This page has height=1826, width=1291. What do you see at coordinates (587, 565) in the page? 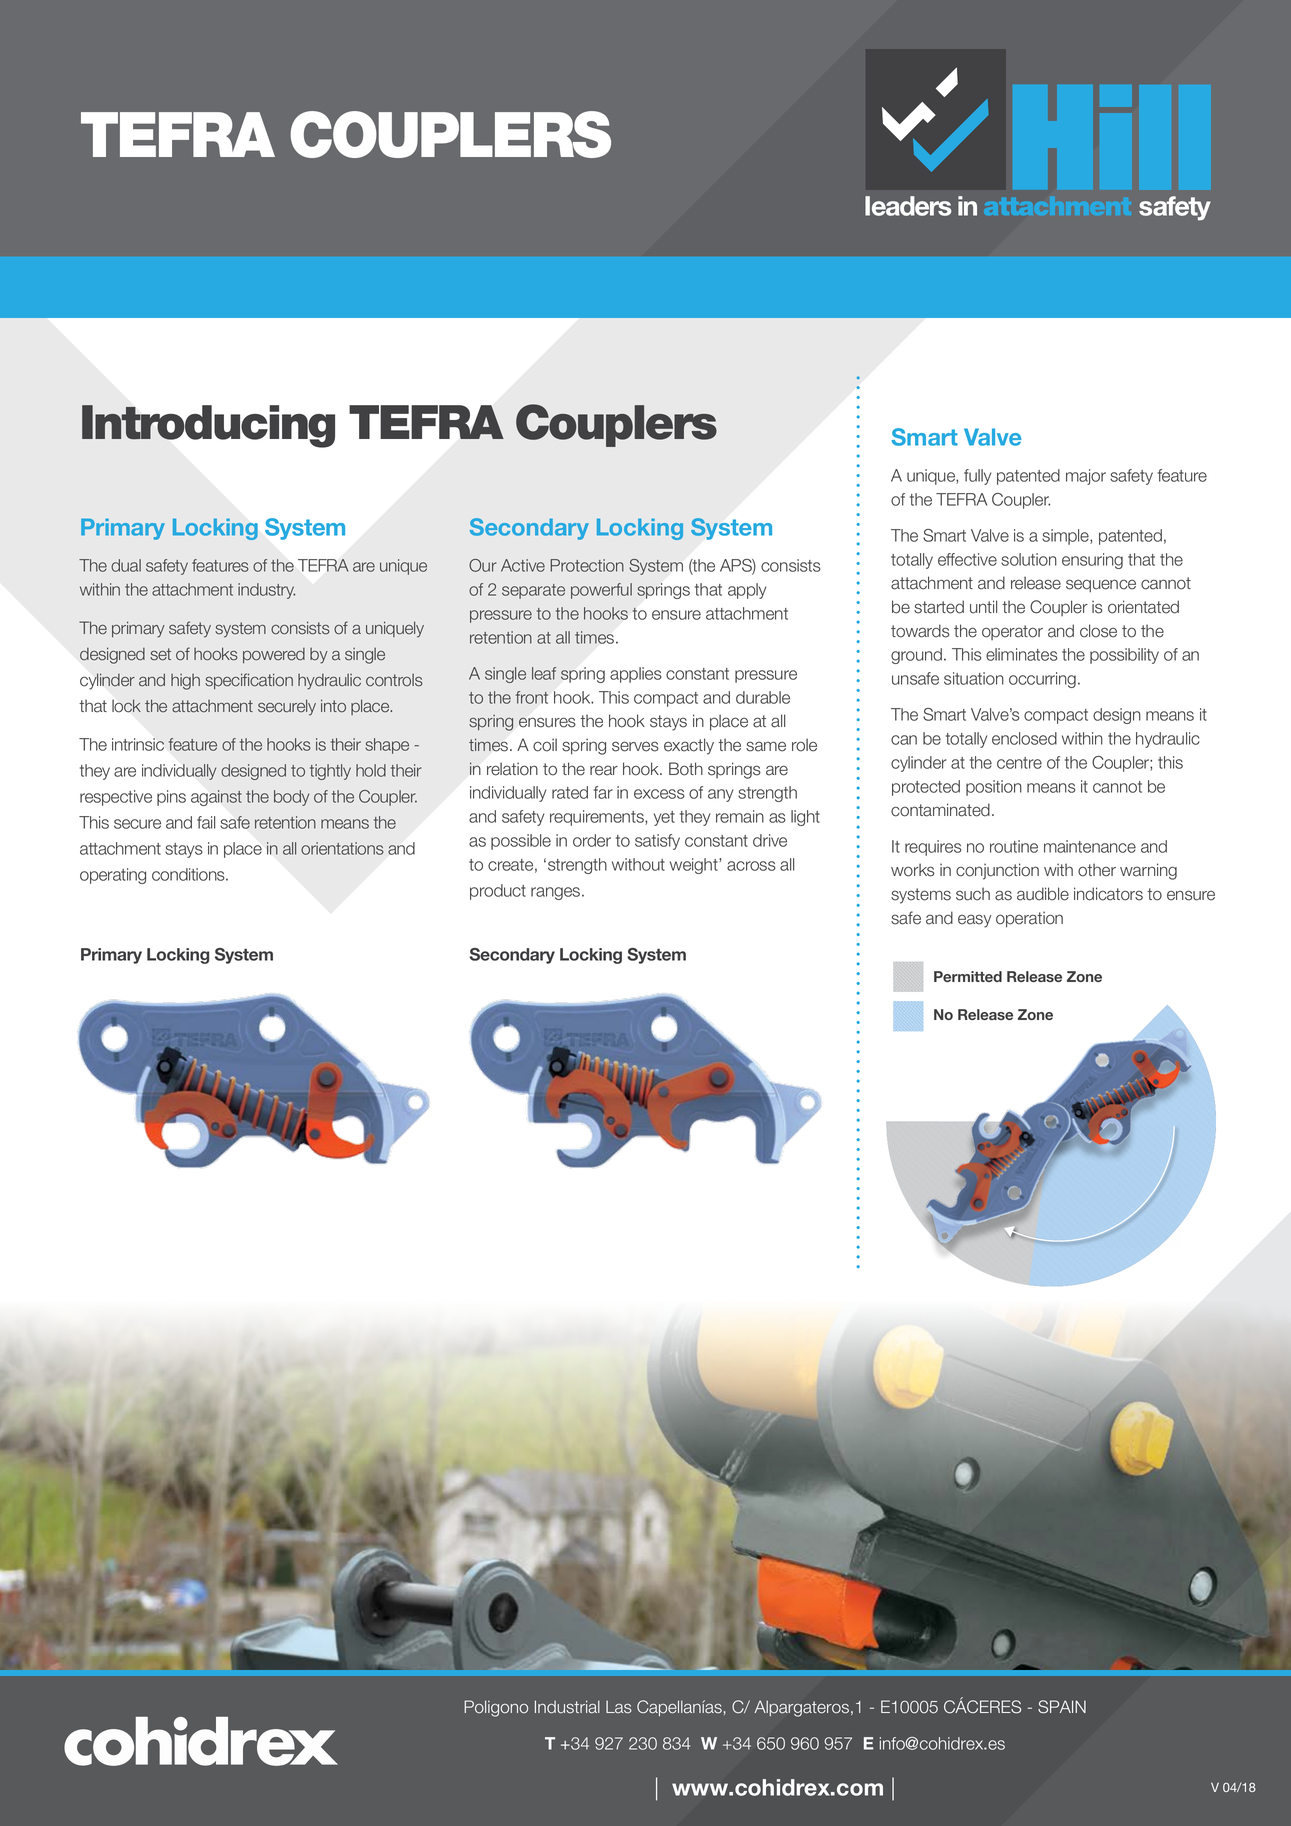
I see `Protection` at bounding box center [587, 565].
